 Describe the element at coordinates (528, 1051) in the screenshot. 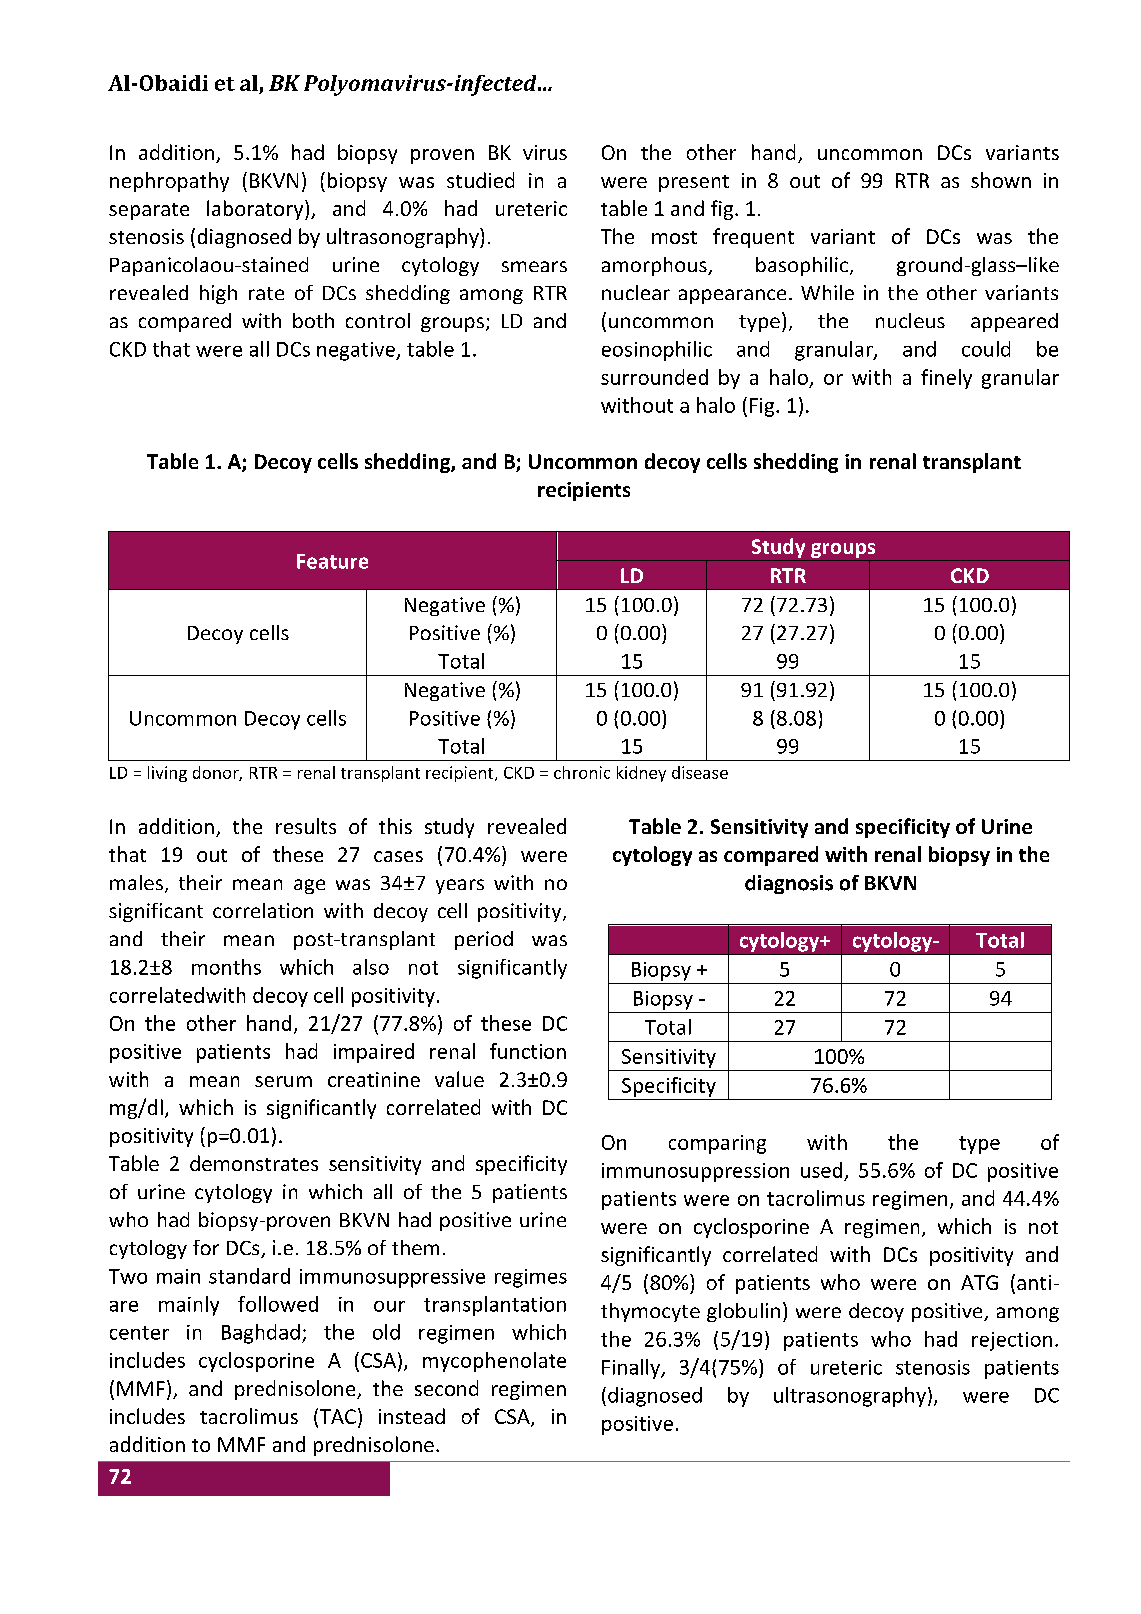

I see `function` at that location.
